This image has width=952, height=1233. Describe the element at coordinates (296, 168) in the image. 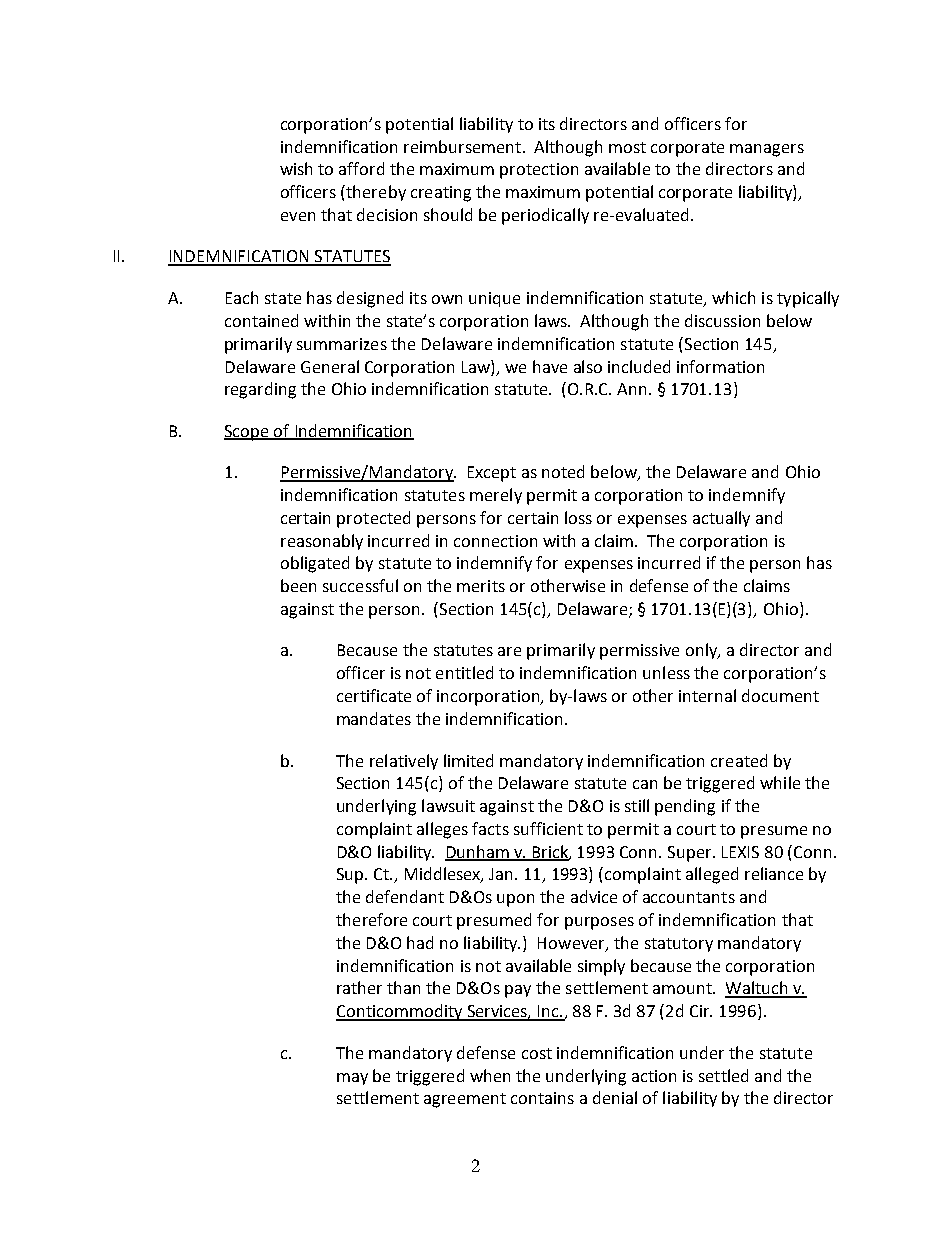

I see `wish` at that location.
